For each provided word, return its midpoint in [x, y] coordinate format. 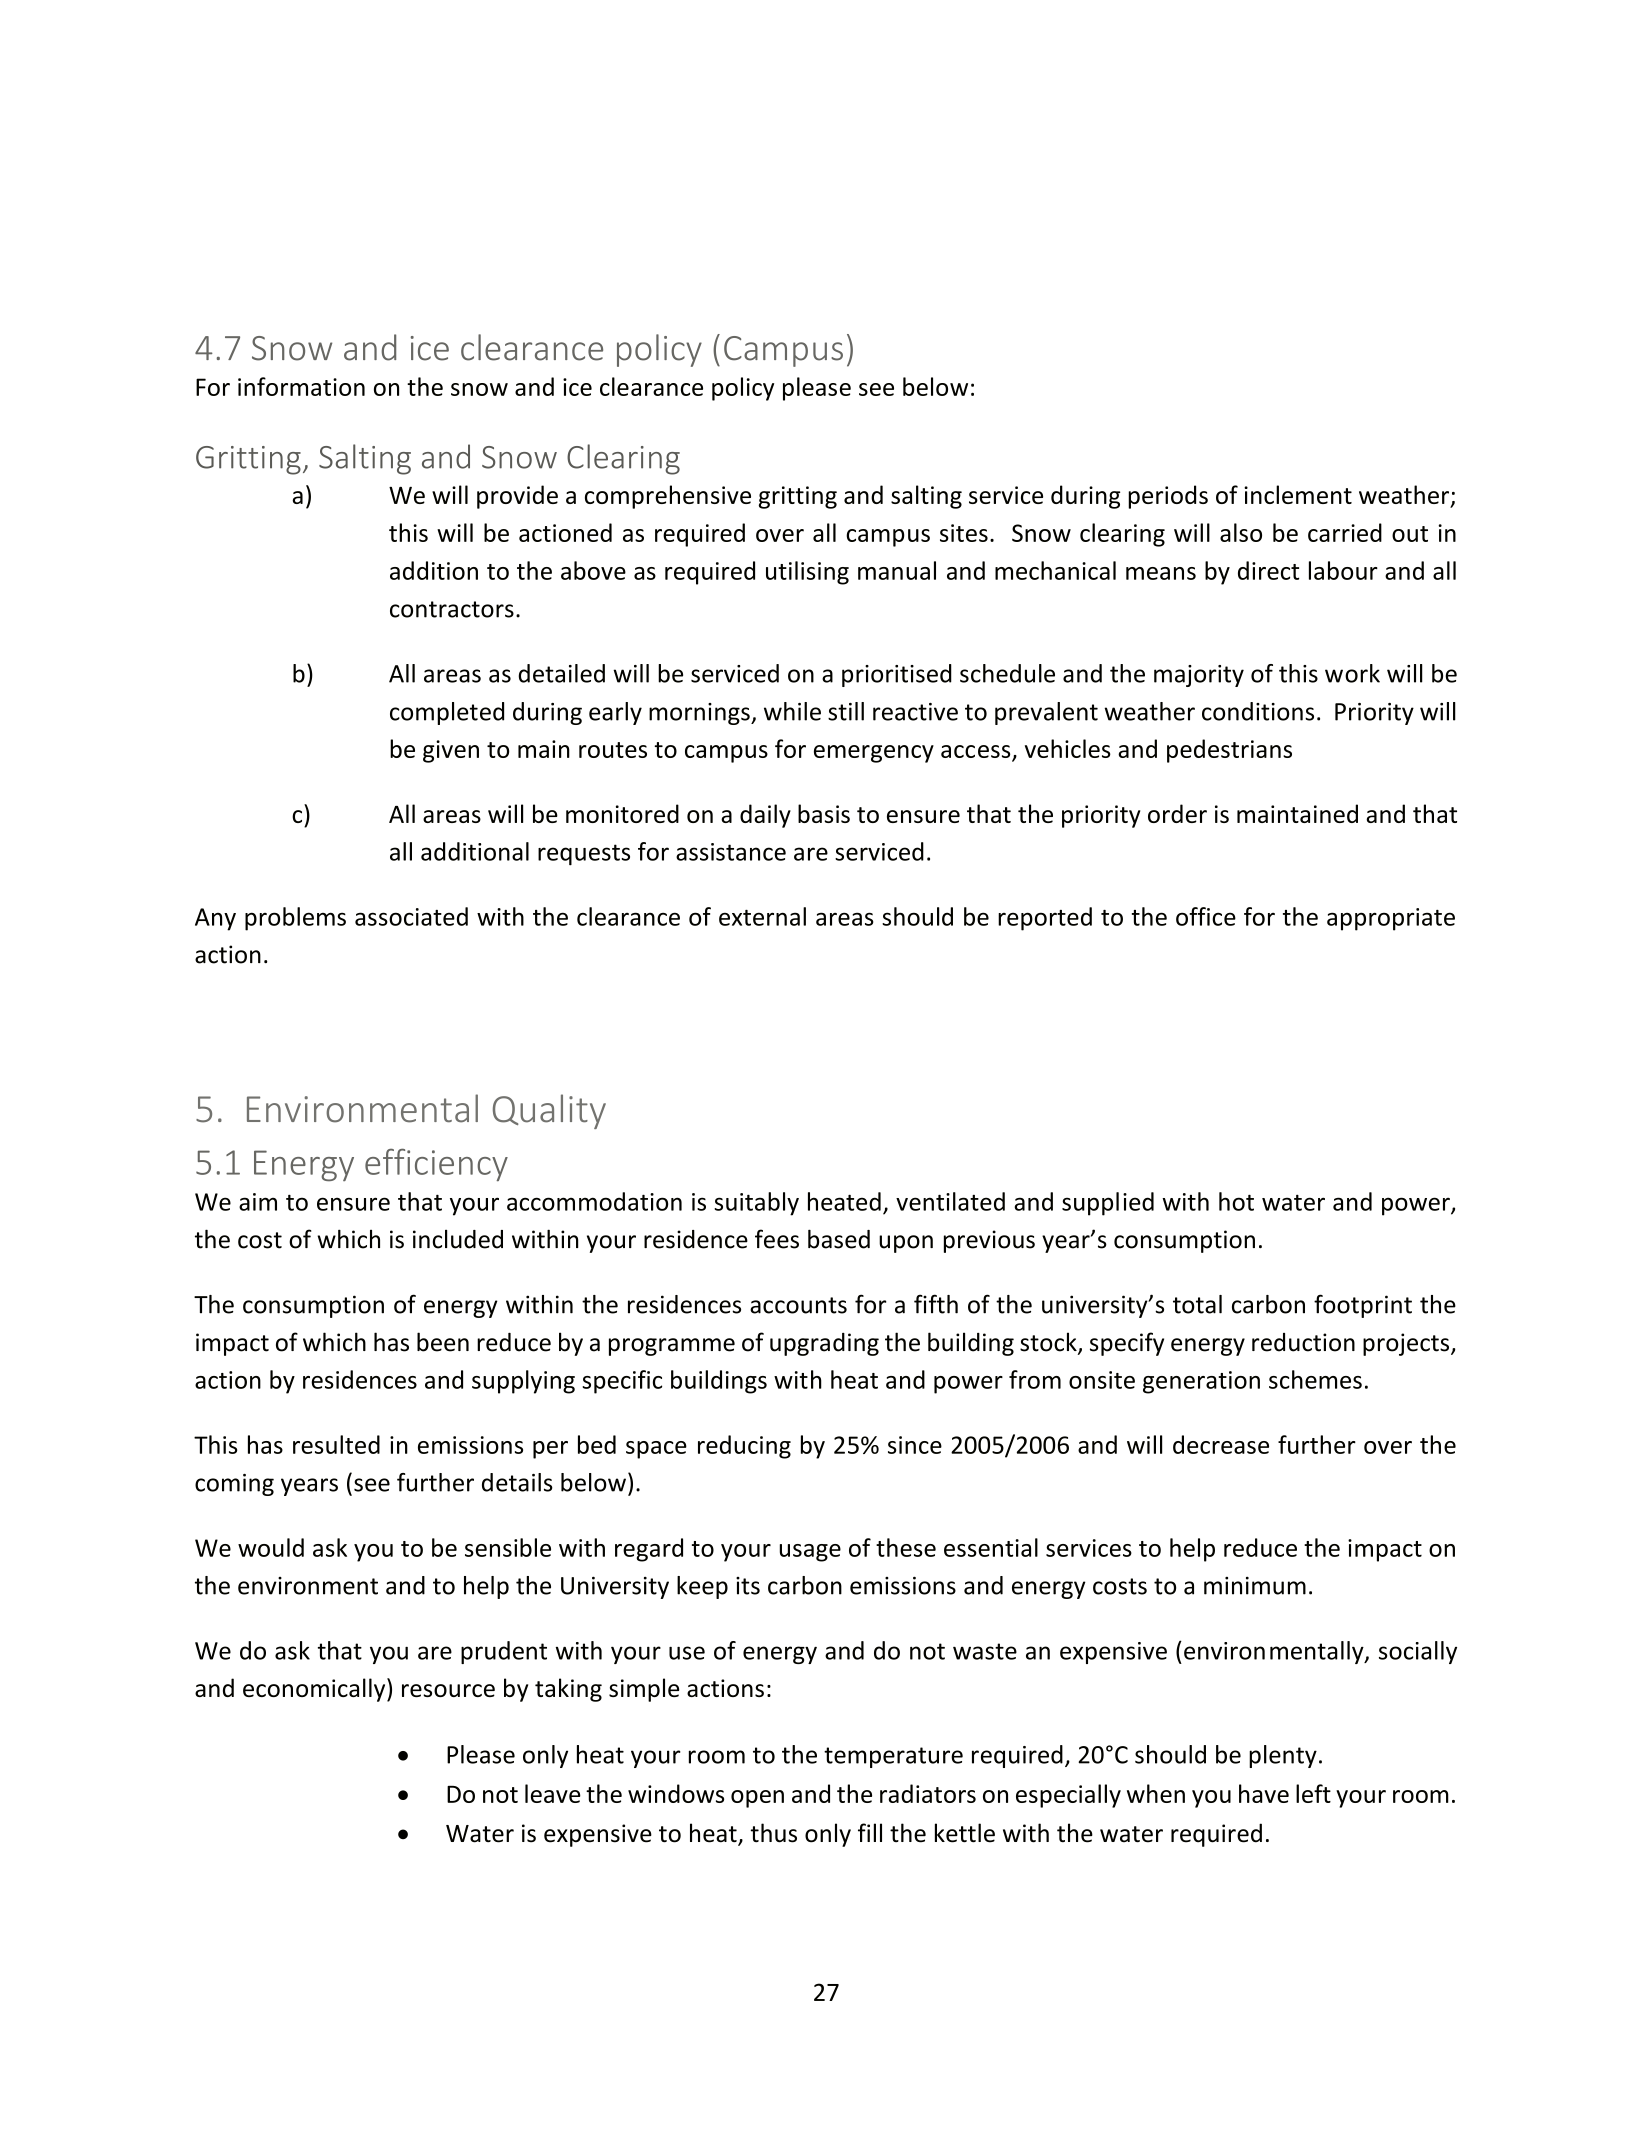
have [1264, 1793]
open [757, 1799]
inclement [1298, 494]
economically [315, 1690]
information [301, 386]
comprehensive [668, 497]
